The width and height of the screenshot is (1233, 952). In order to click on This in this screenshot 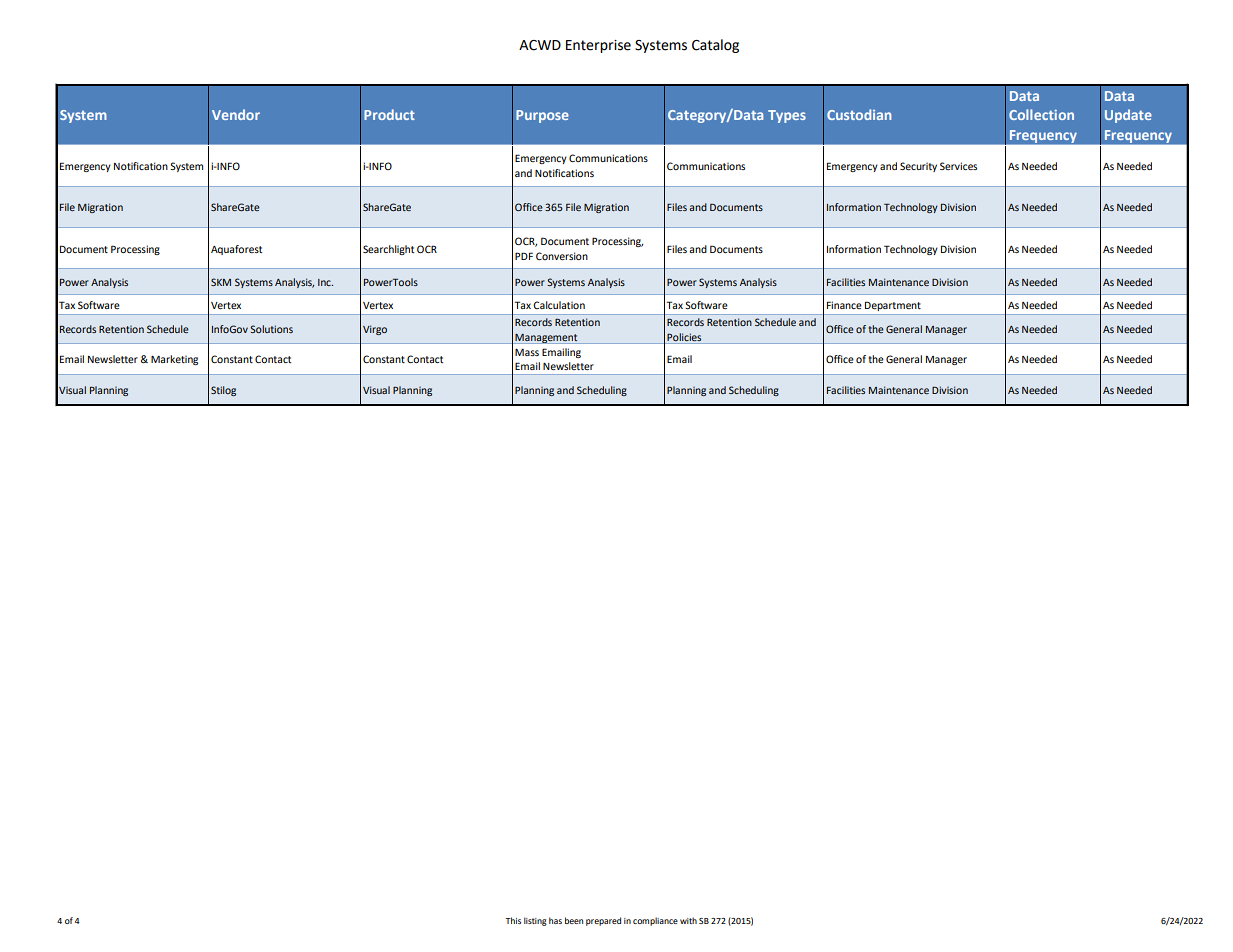, I will do `click(513, 920)`.
